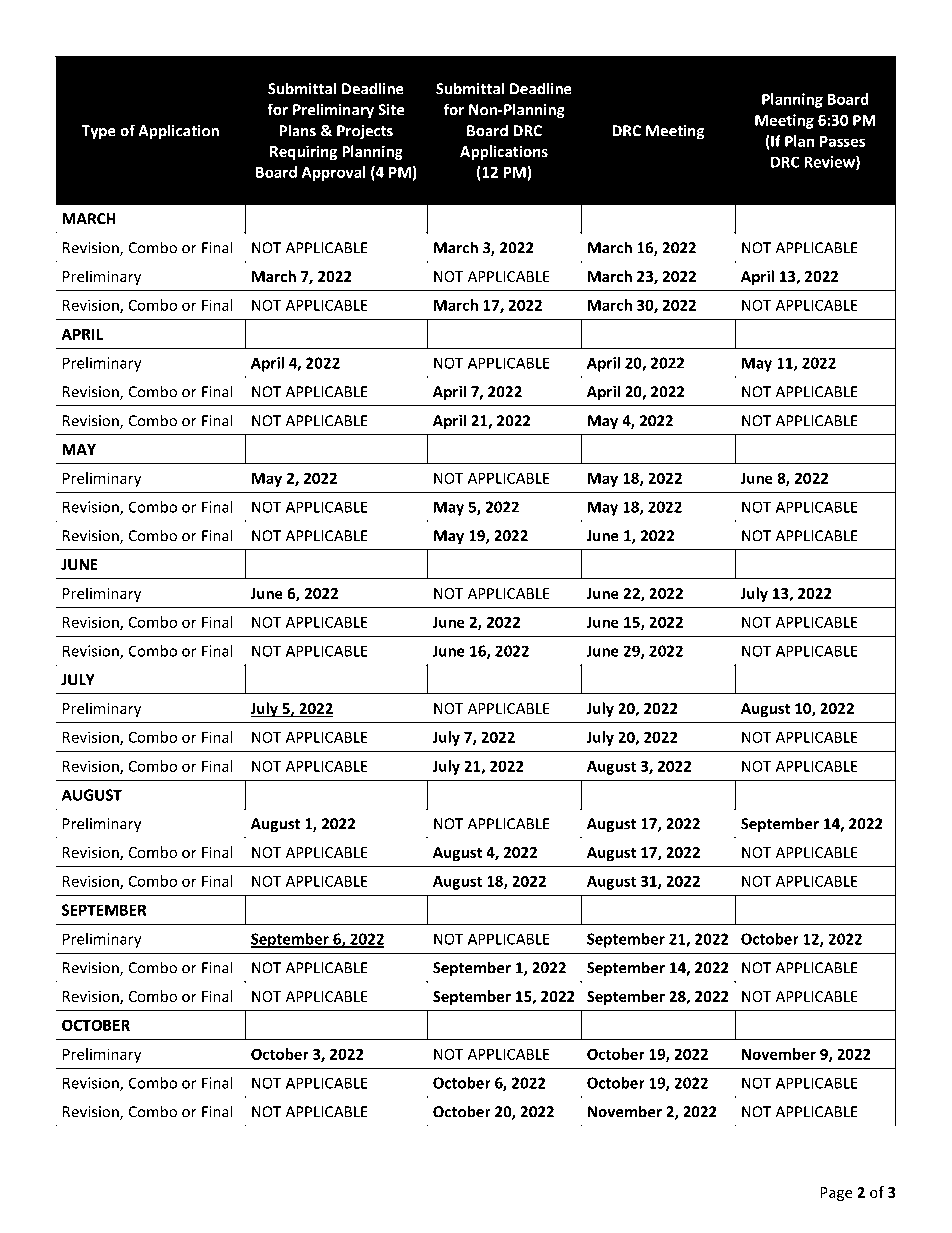 The width and height of the document is (952, 1233). What do you see at coordinates (303, 152) in the document?
I see `Requiring` at bounding box center [303, 152].
